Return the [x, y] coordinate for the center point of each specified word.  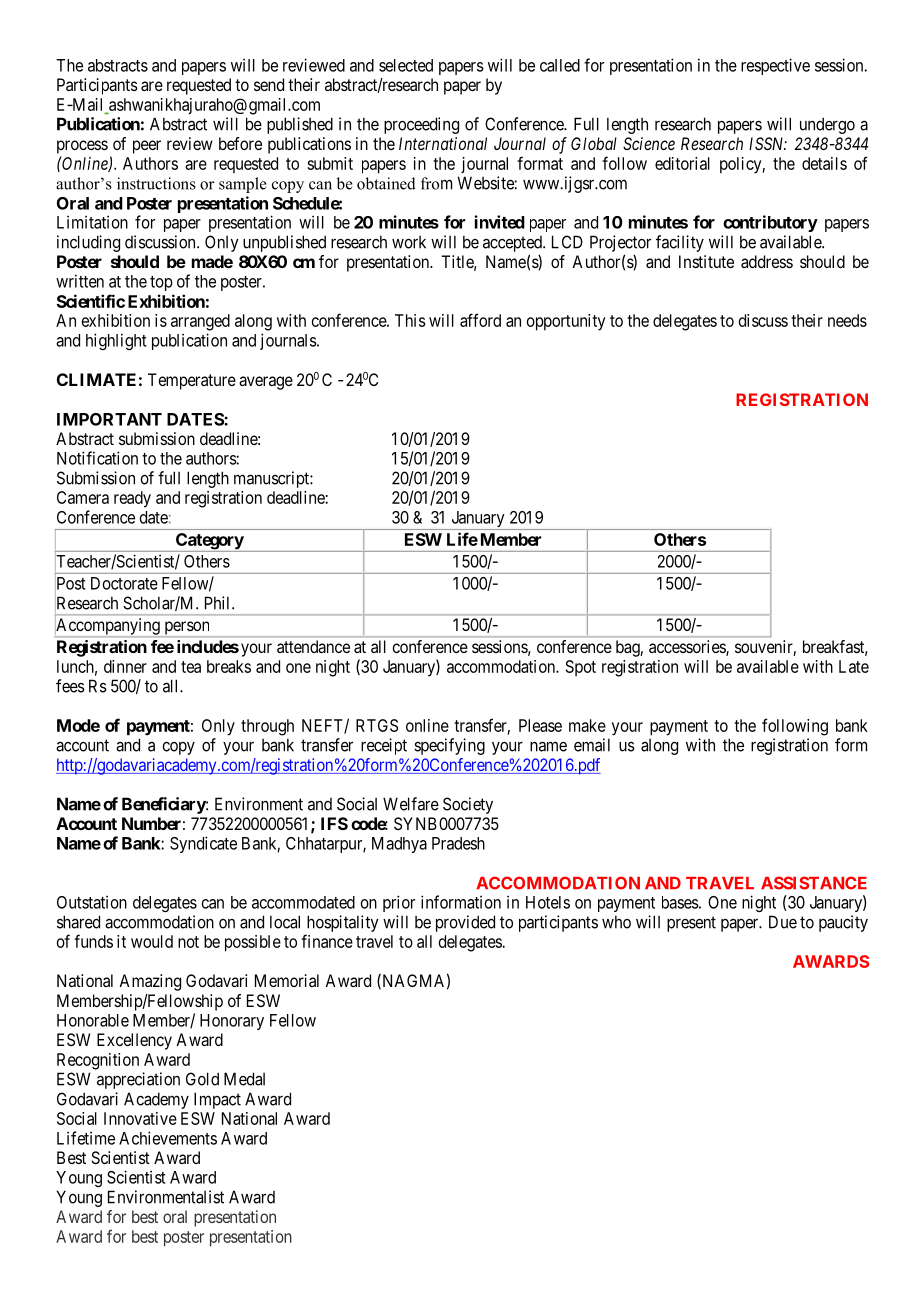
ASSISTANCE [814, 883]
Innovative [140, 1118]
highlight [116, 341]
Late [854, 666]
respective [775, 66]
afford [480, 320]
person [187, 629]
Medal [244, 1079]
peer [147, 147]
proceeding [421, 125]
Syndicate [203, 844]
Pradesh [458, 843]
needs [847, 320]
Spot [581, 668]
